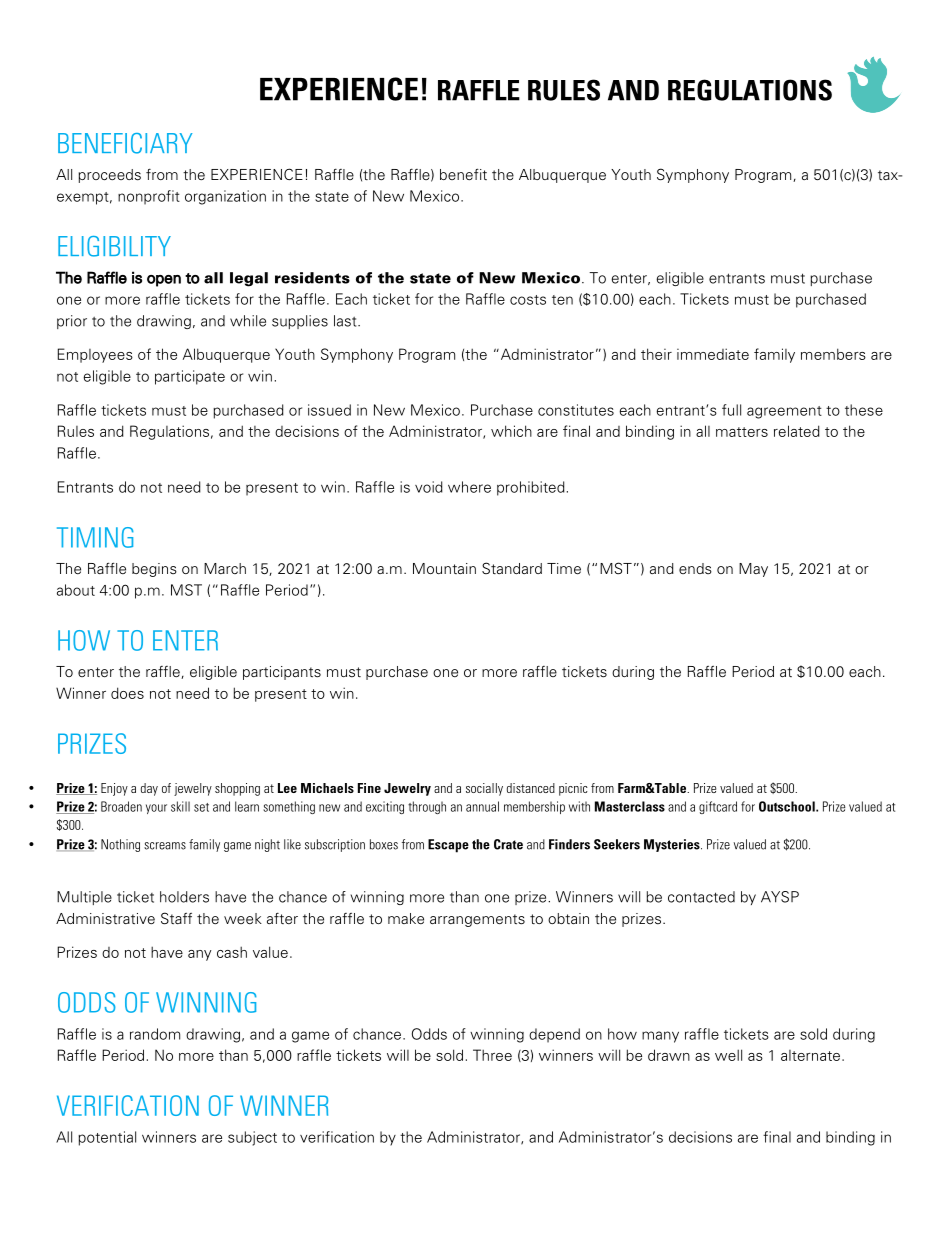 This image has width=952, height=1233. I want to click on benefit, so click(463, 174).
